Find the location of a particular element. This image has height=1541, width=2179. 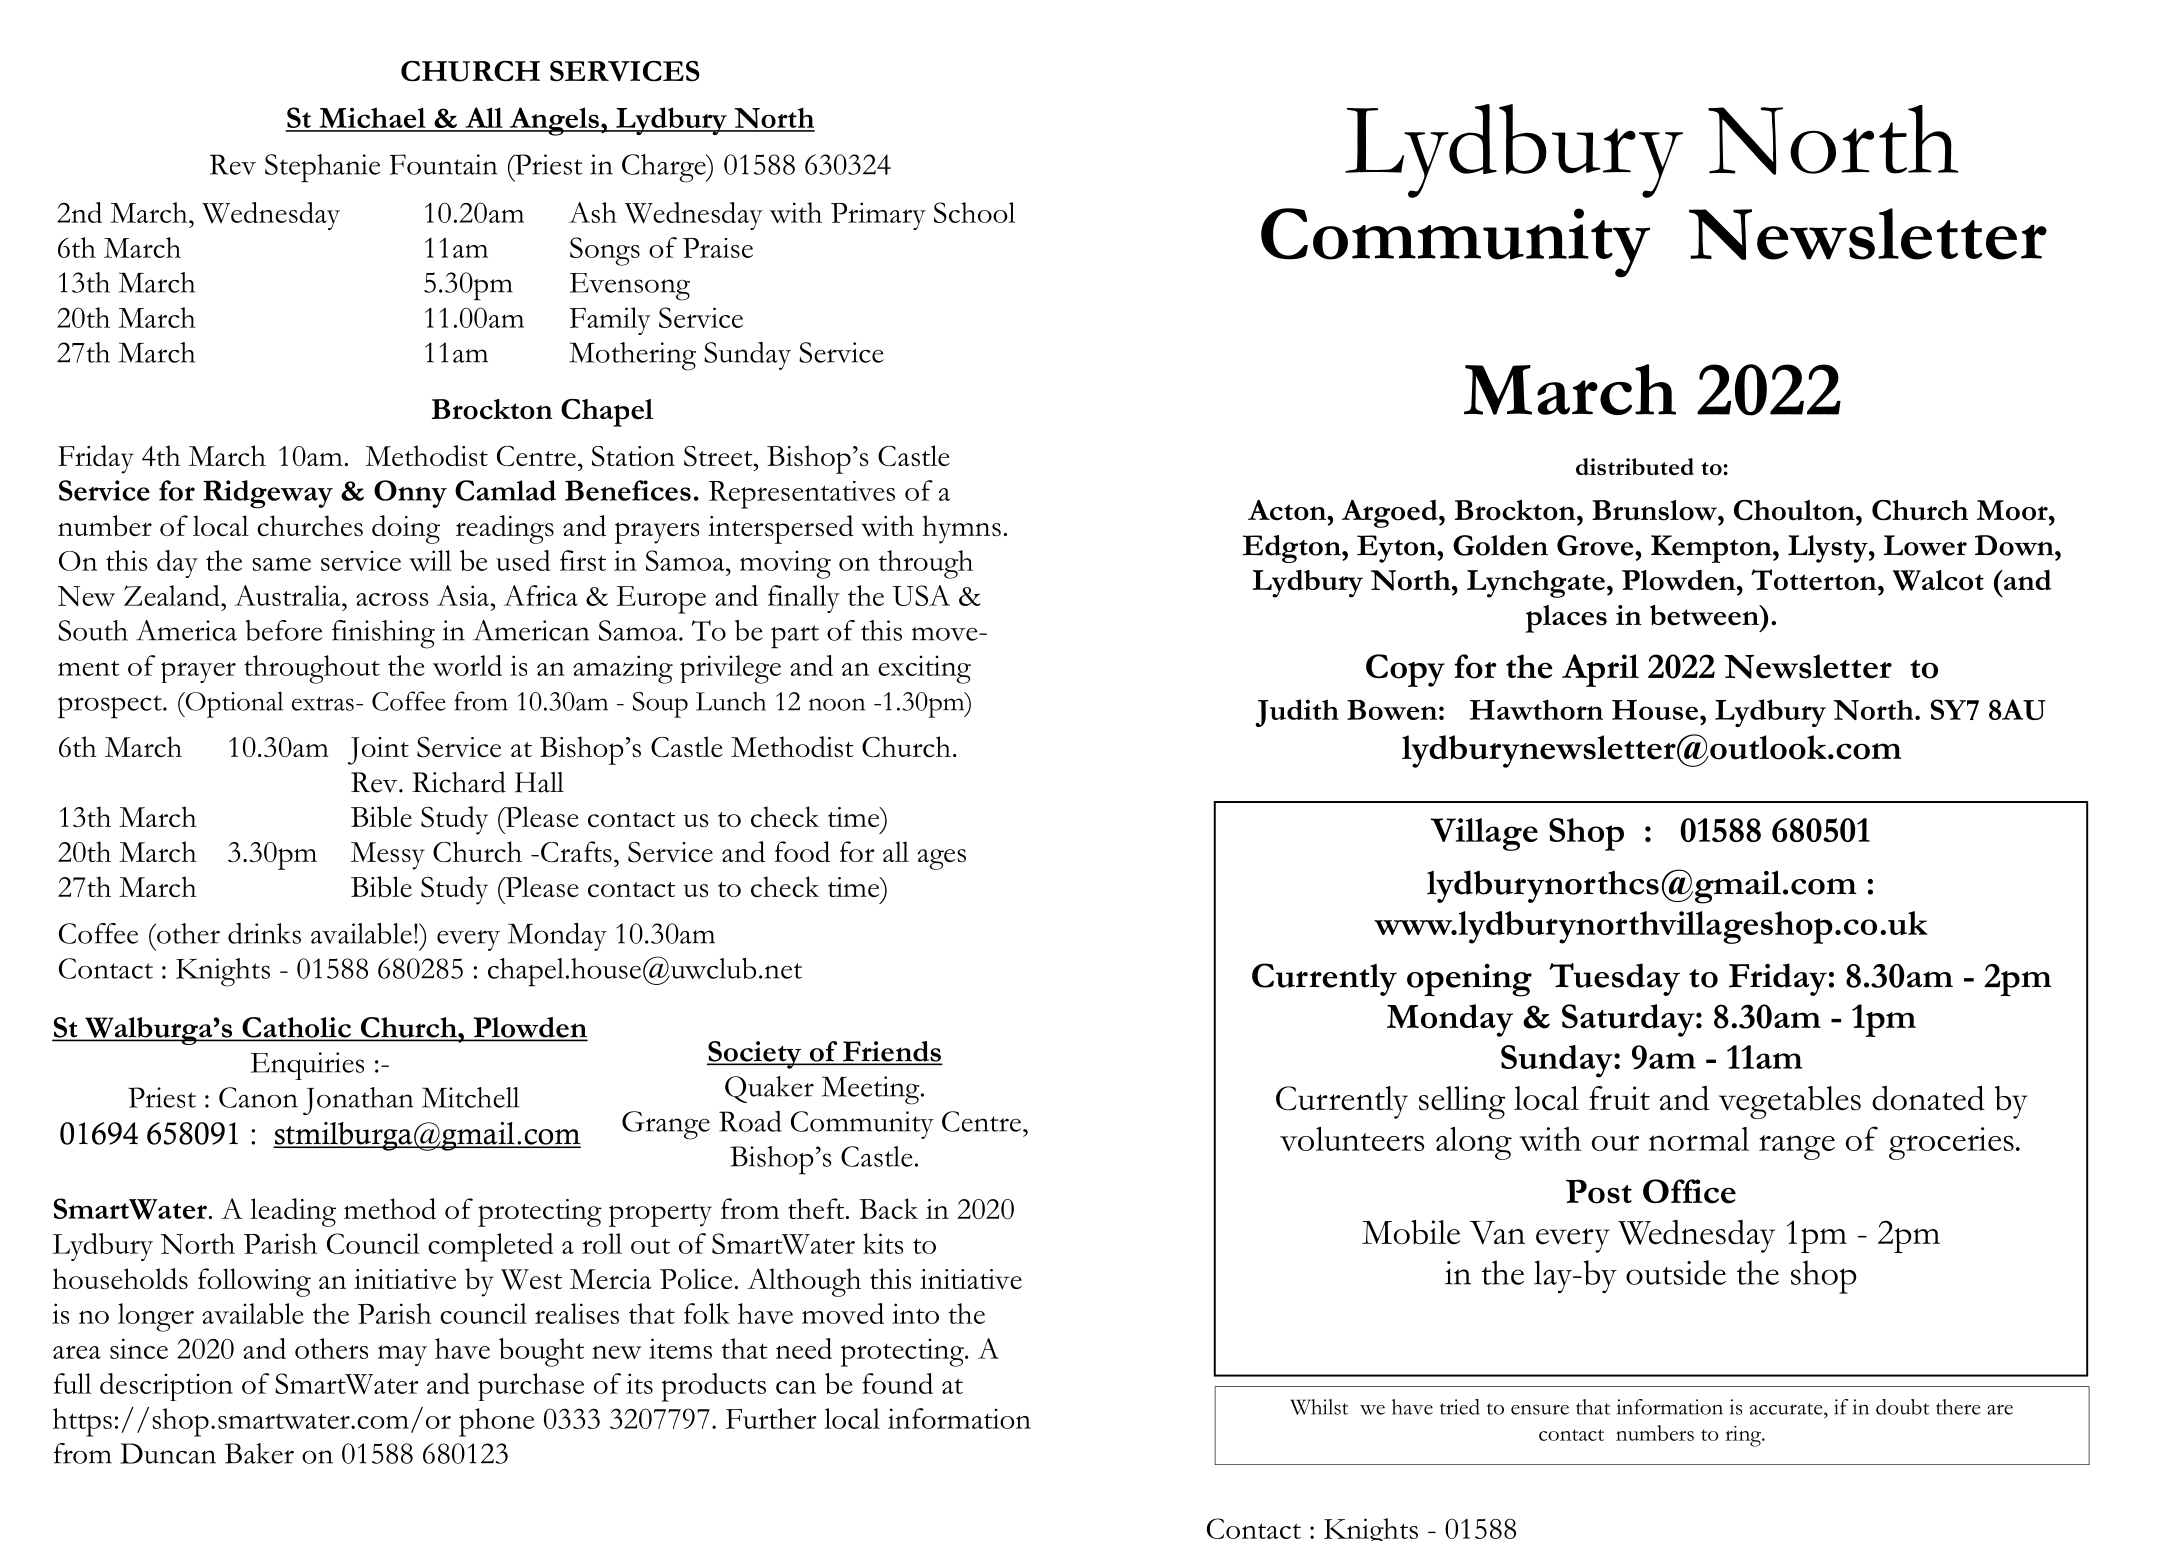

Joint is located at coordinates (378, 751).
